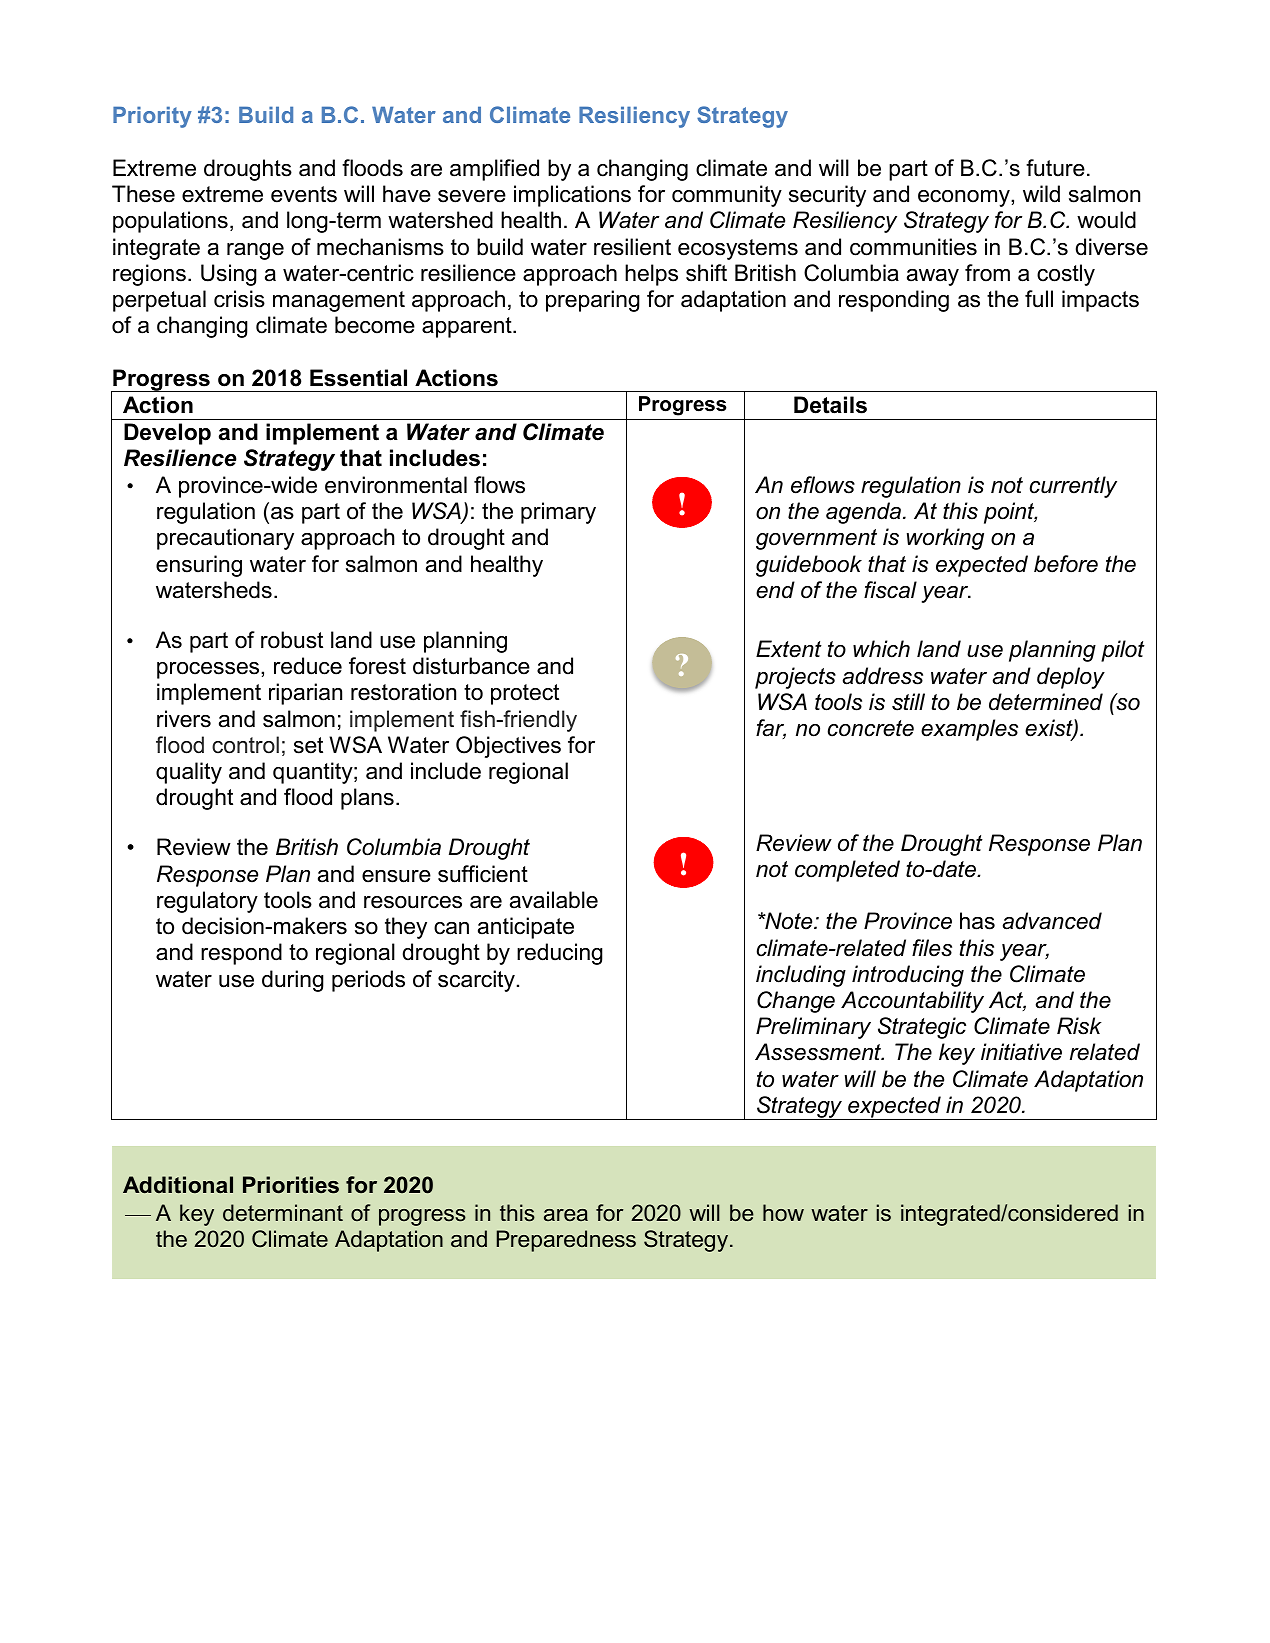  Describe the element at coordinates (1055, 168) in the screenshot. I see `future` at that location.
